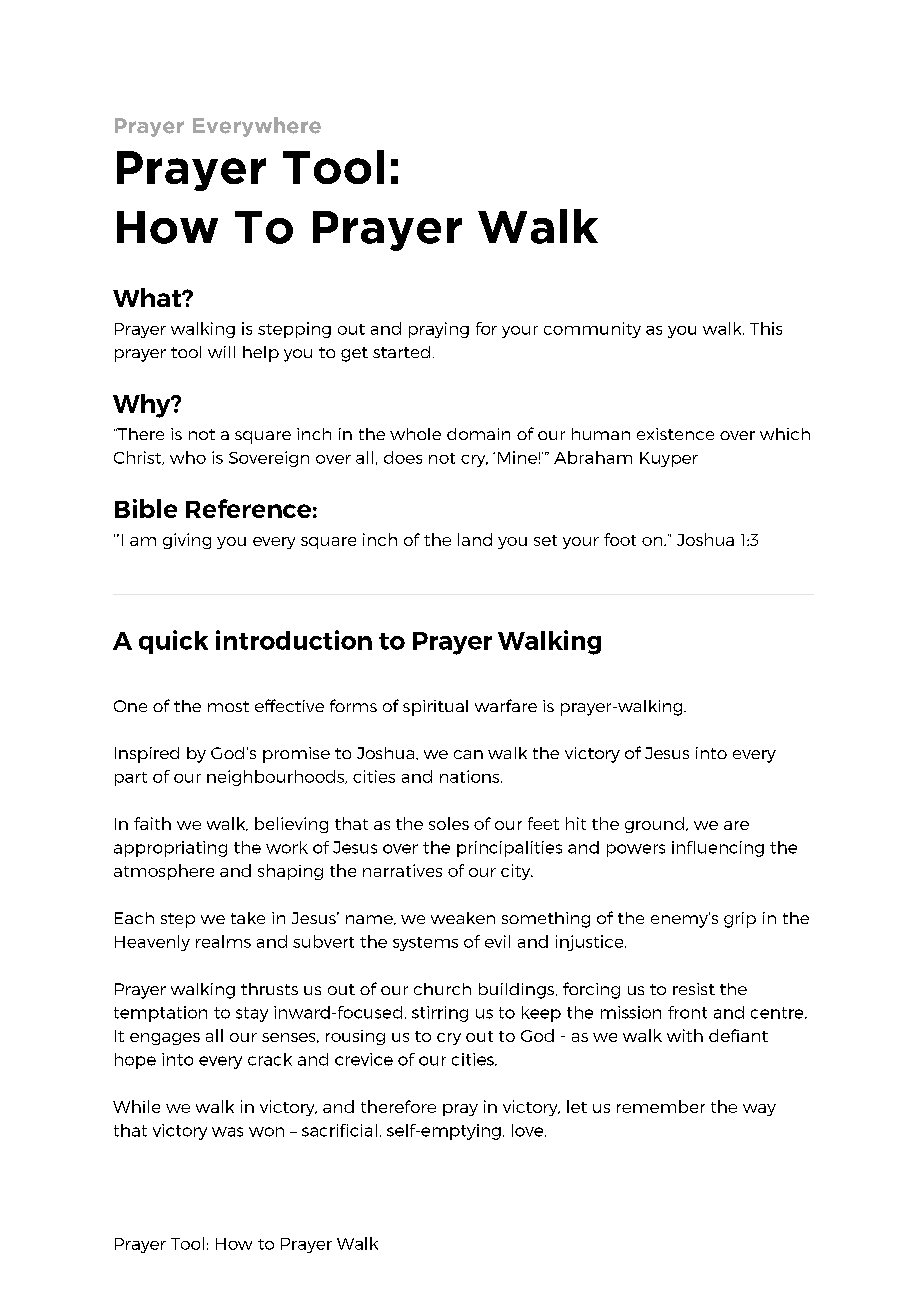 Image resolution: width=924 pixels, height=1308 pixels. Describe the element at coordinates (475, 539) in the page. I see `land` at that location.
